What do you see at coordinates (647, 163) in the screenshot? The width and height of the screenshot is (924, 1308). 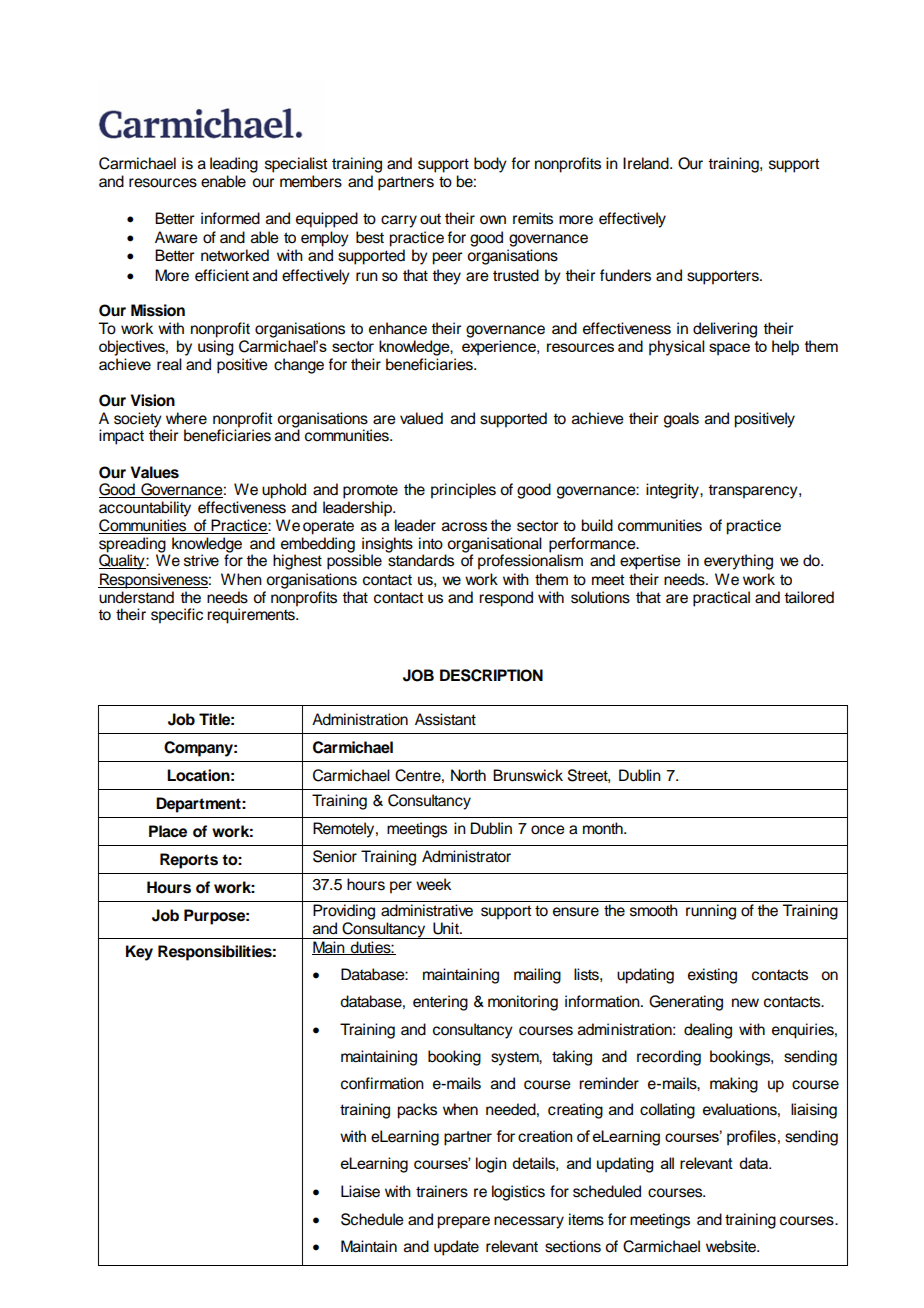 I see `Ireland` at bounding box center [647, 163].
